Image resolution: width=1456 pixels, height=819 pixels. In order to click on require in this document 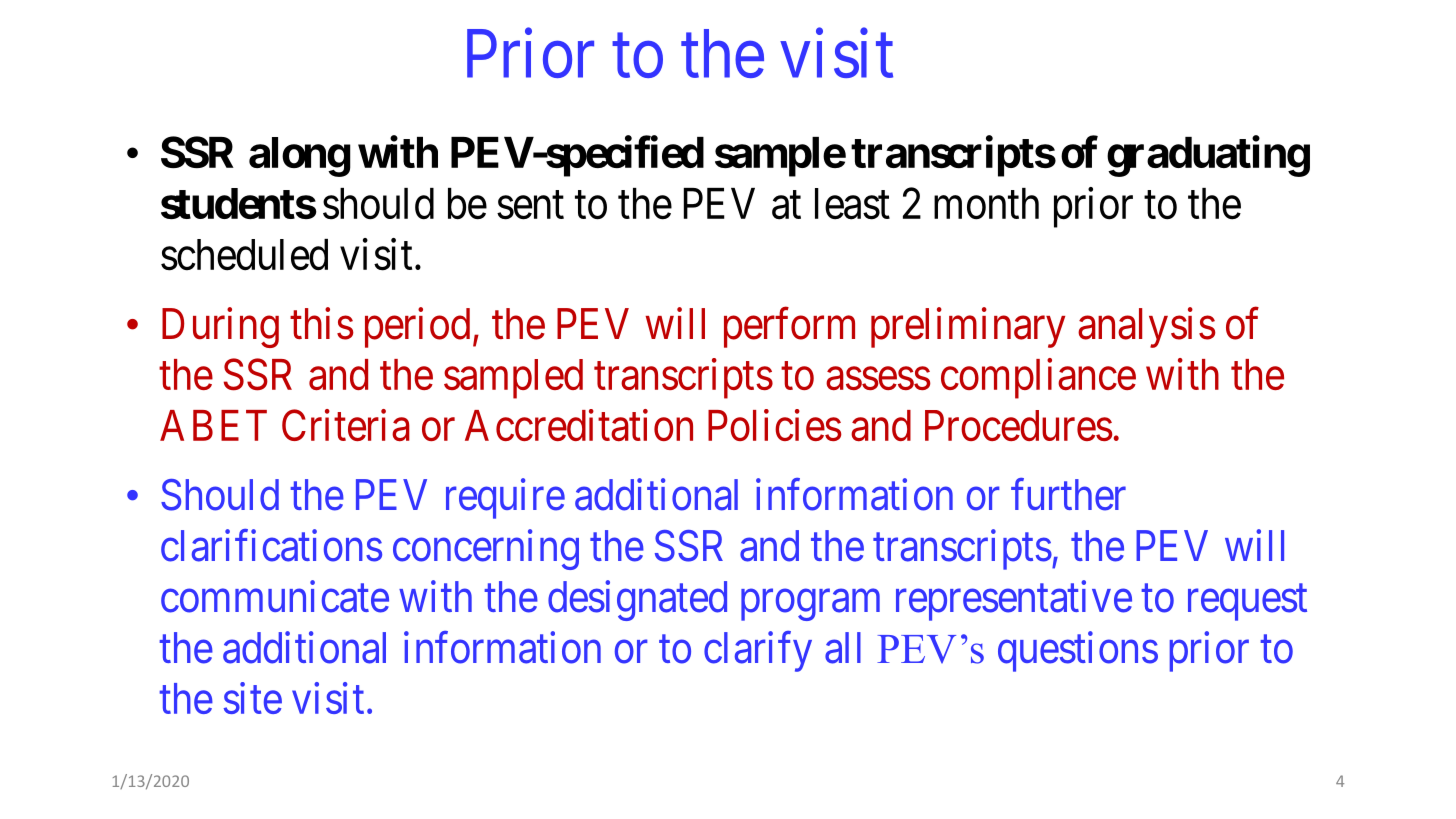, I will do `click(505, 499)`.
